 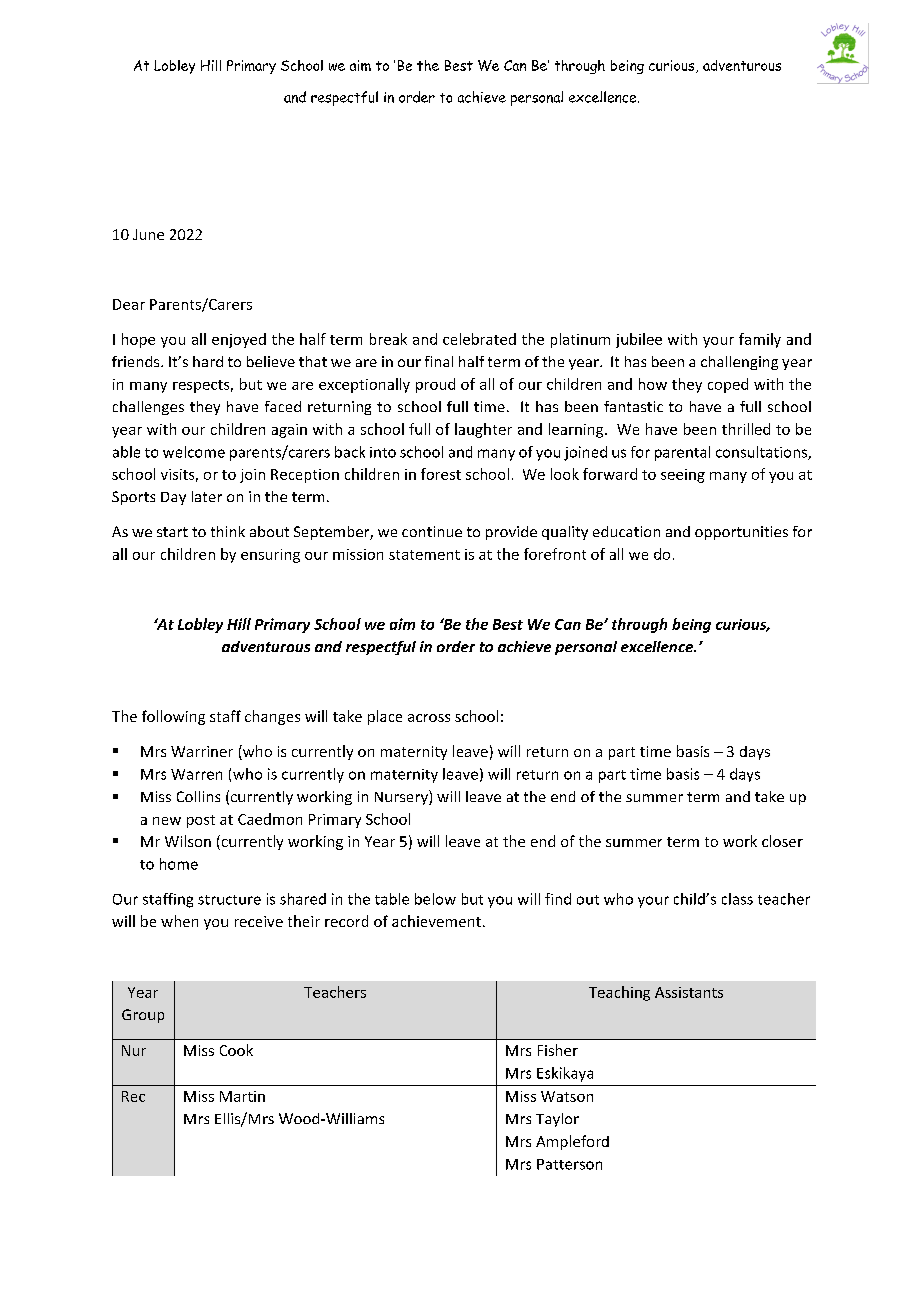 I want to click on family, so click(x=760, y=340).
